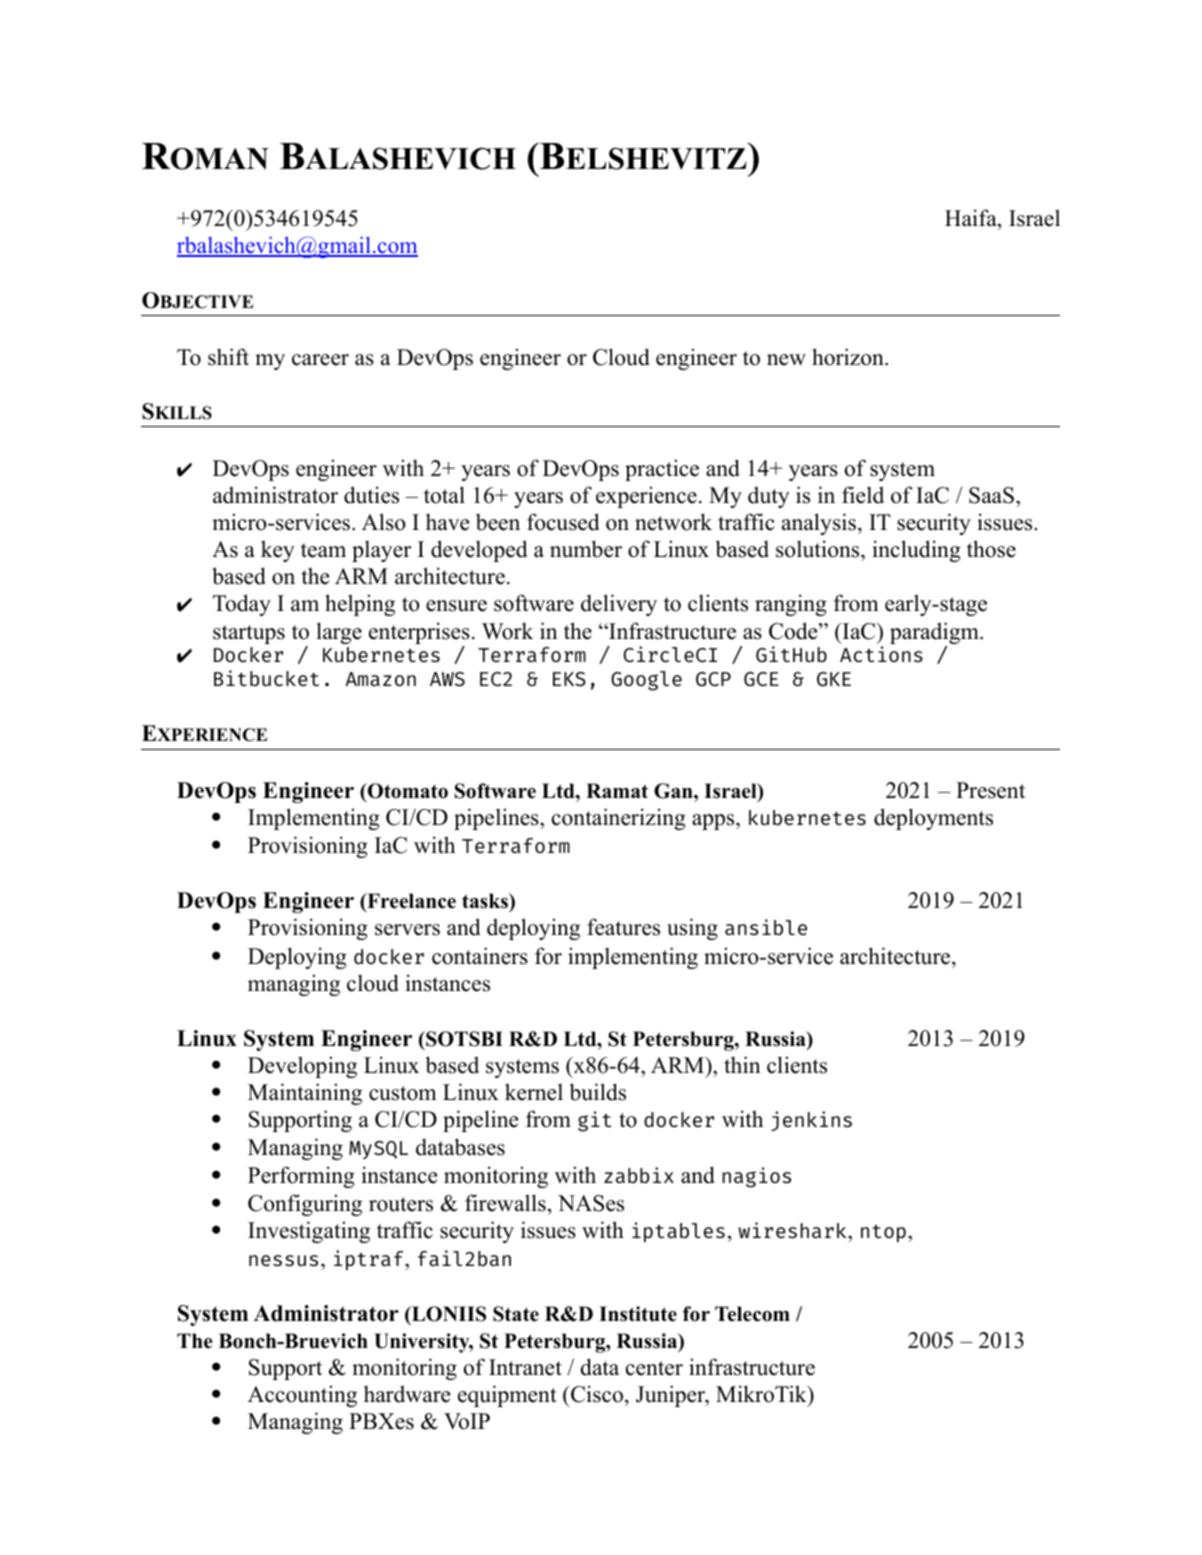 The image size is (1202, 1555). What do you see at coordinates (916, 551) in the document?
I see `including` at bounding box center [916, 551].
